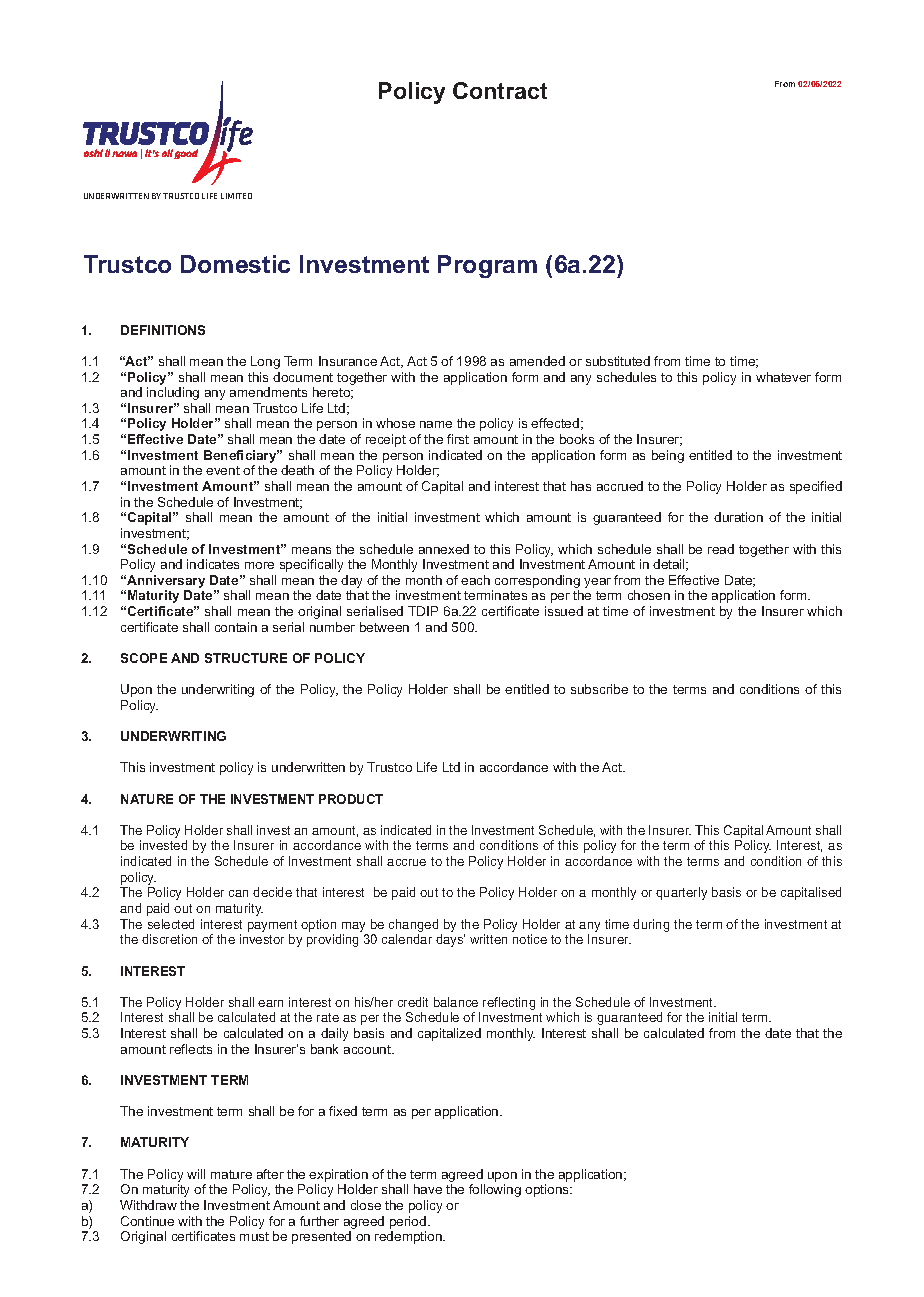 This screenshot has height=1297, width=924. What do you see at coordinates (487, 266) in the screenshot?
I see `Program` at bounding box center [487, 266].
